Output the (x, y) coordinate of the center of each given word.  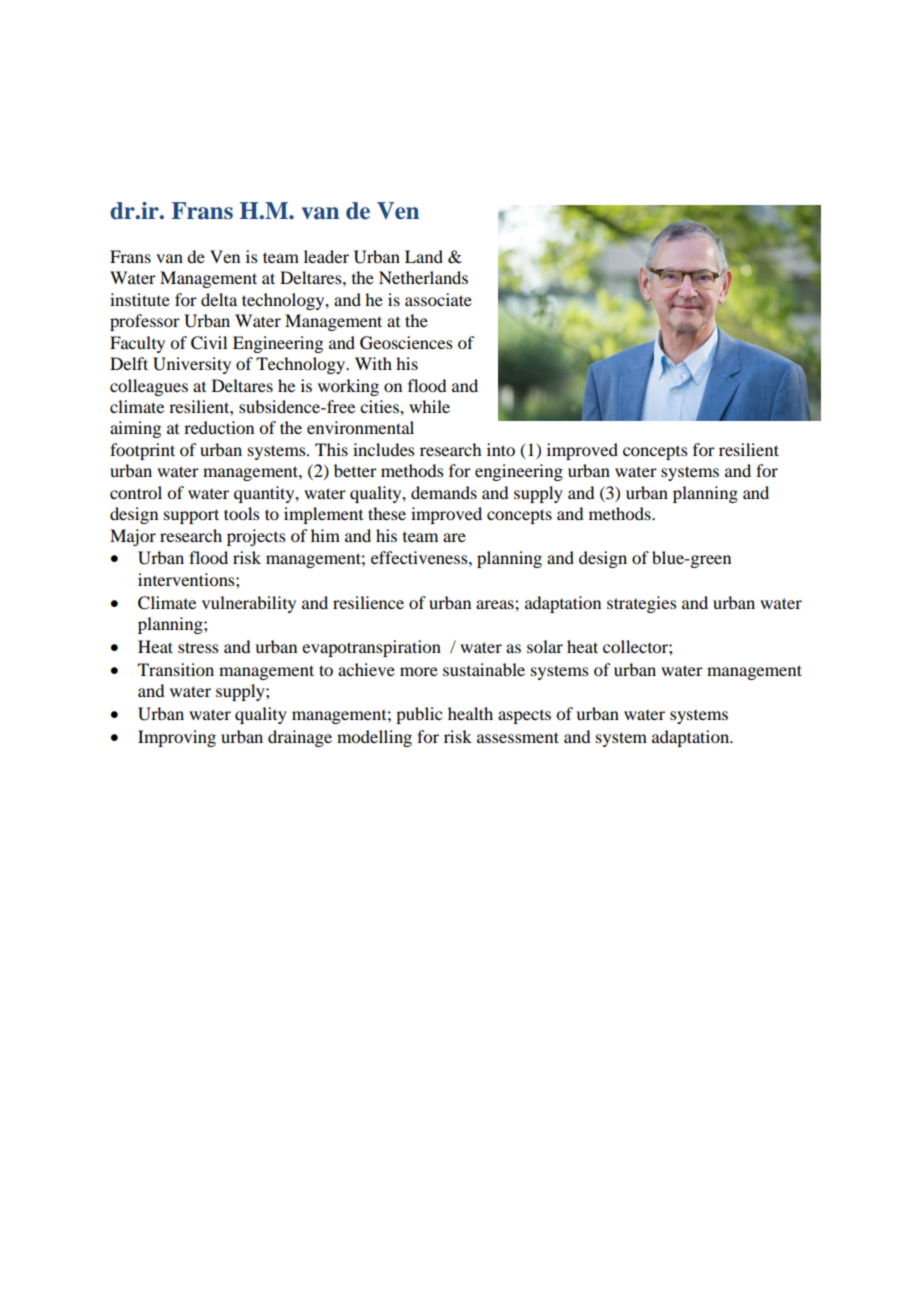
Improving (177, 738)
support (191, 516)
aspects (524, 717)
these (387, 513)
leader (326, 256)
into (501, 449)
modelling (374, 738)
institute (140, 299)
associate (438, 299)
